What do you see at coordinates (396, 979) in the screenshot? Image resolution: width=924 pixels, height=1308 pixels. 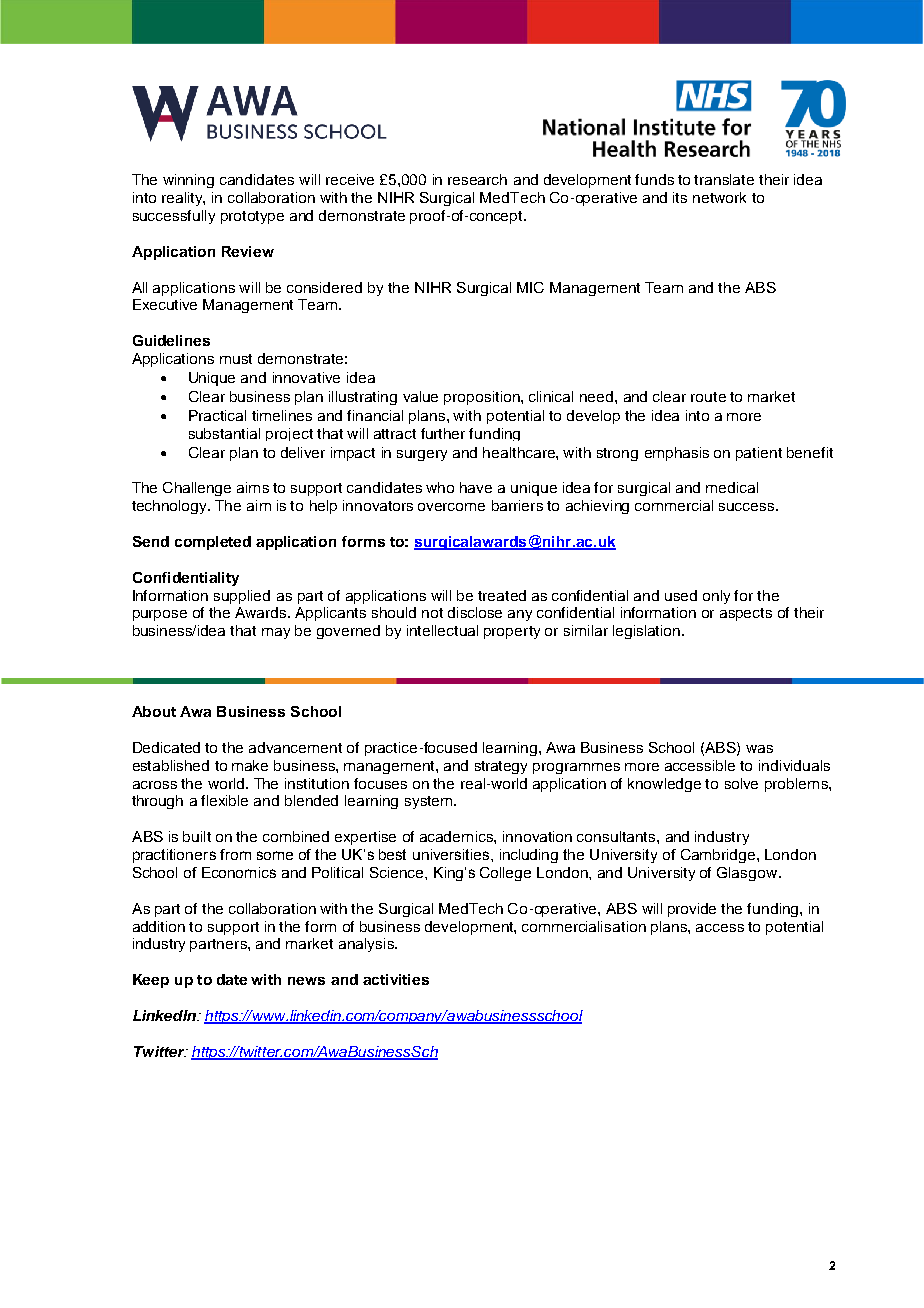 I see `activities` at bounding box center [396, 979].
